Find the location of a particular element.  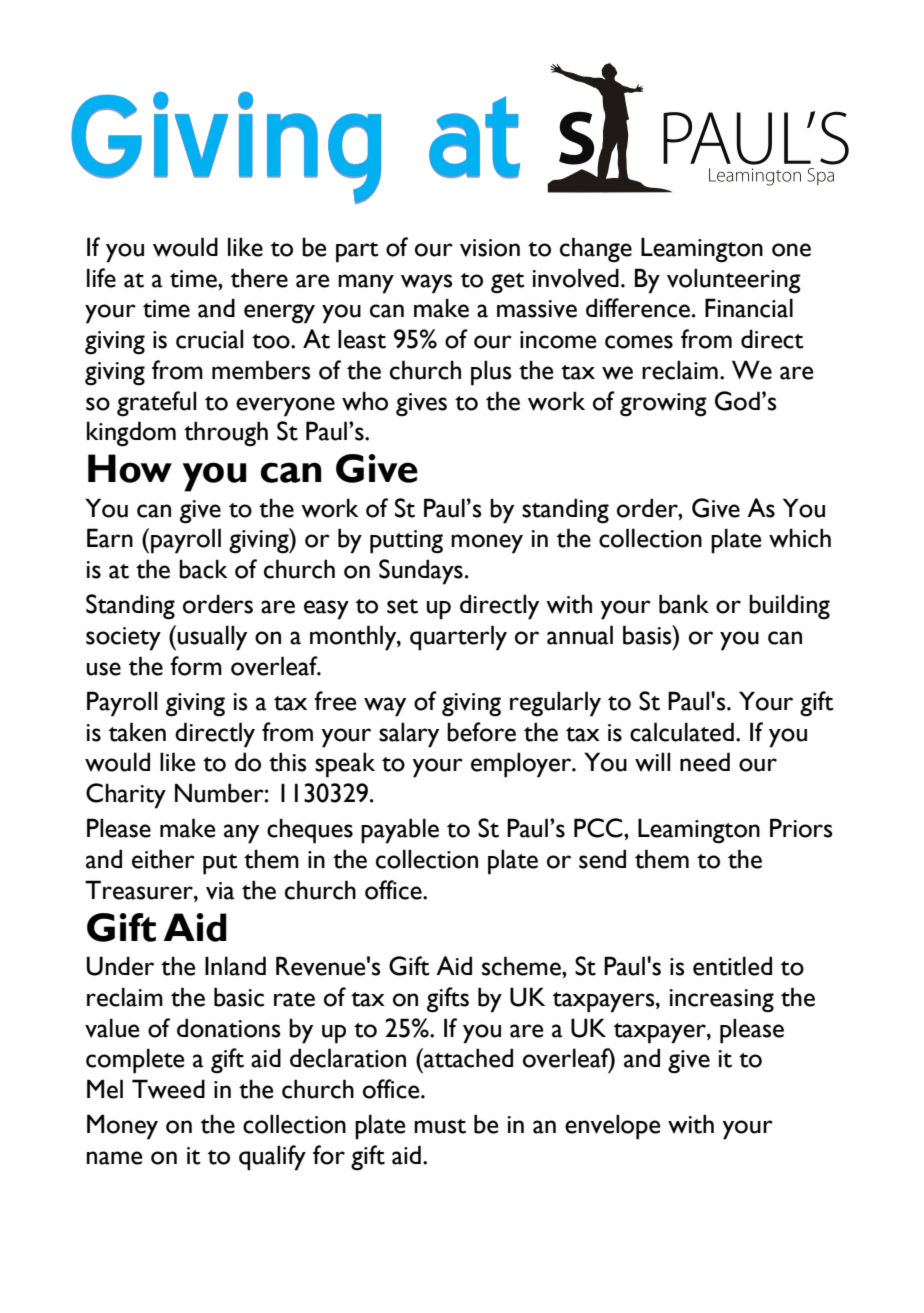

putting is located at coordinates (406, 542).
